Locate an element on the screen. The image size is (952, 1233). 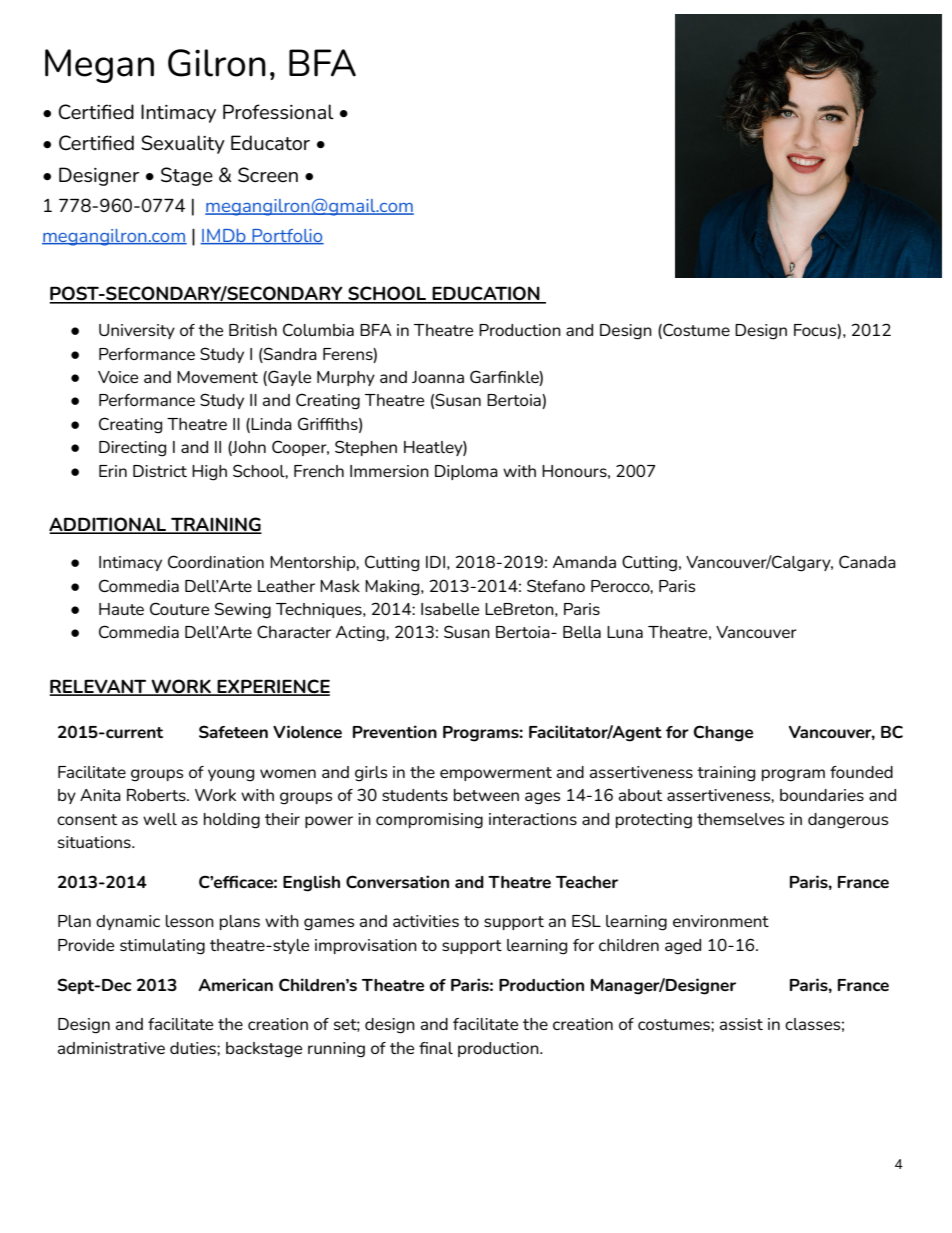
Luna is located at coordinates (625, 632).
